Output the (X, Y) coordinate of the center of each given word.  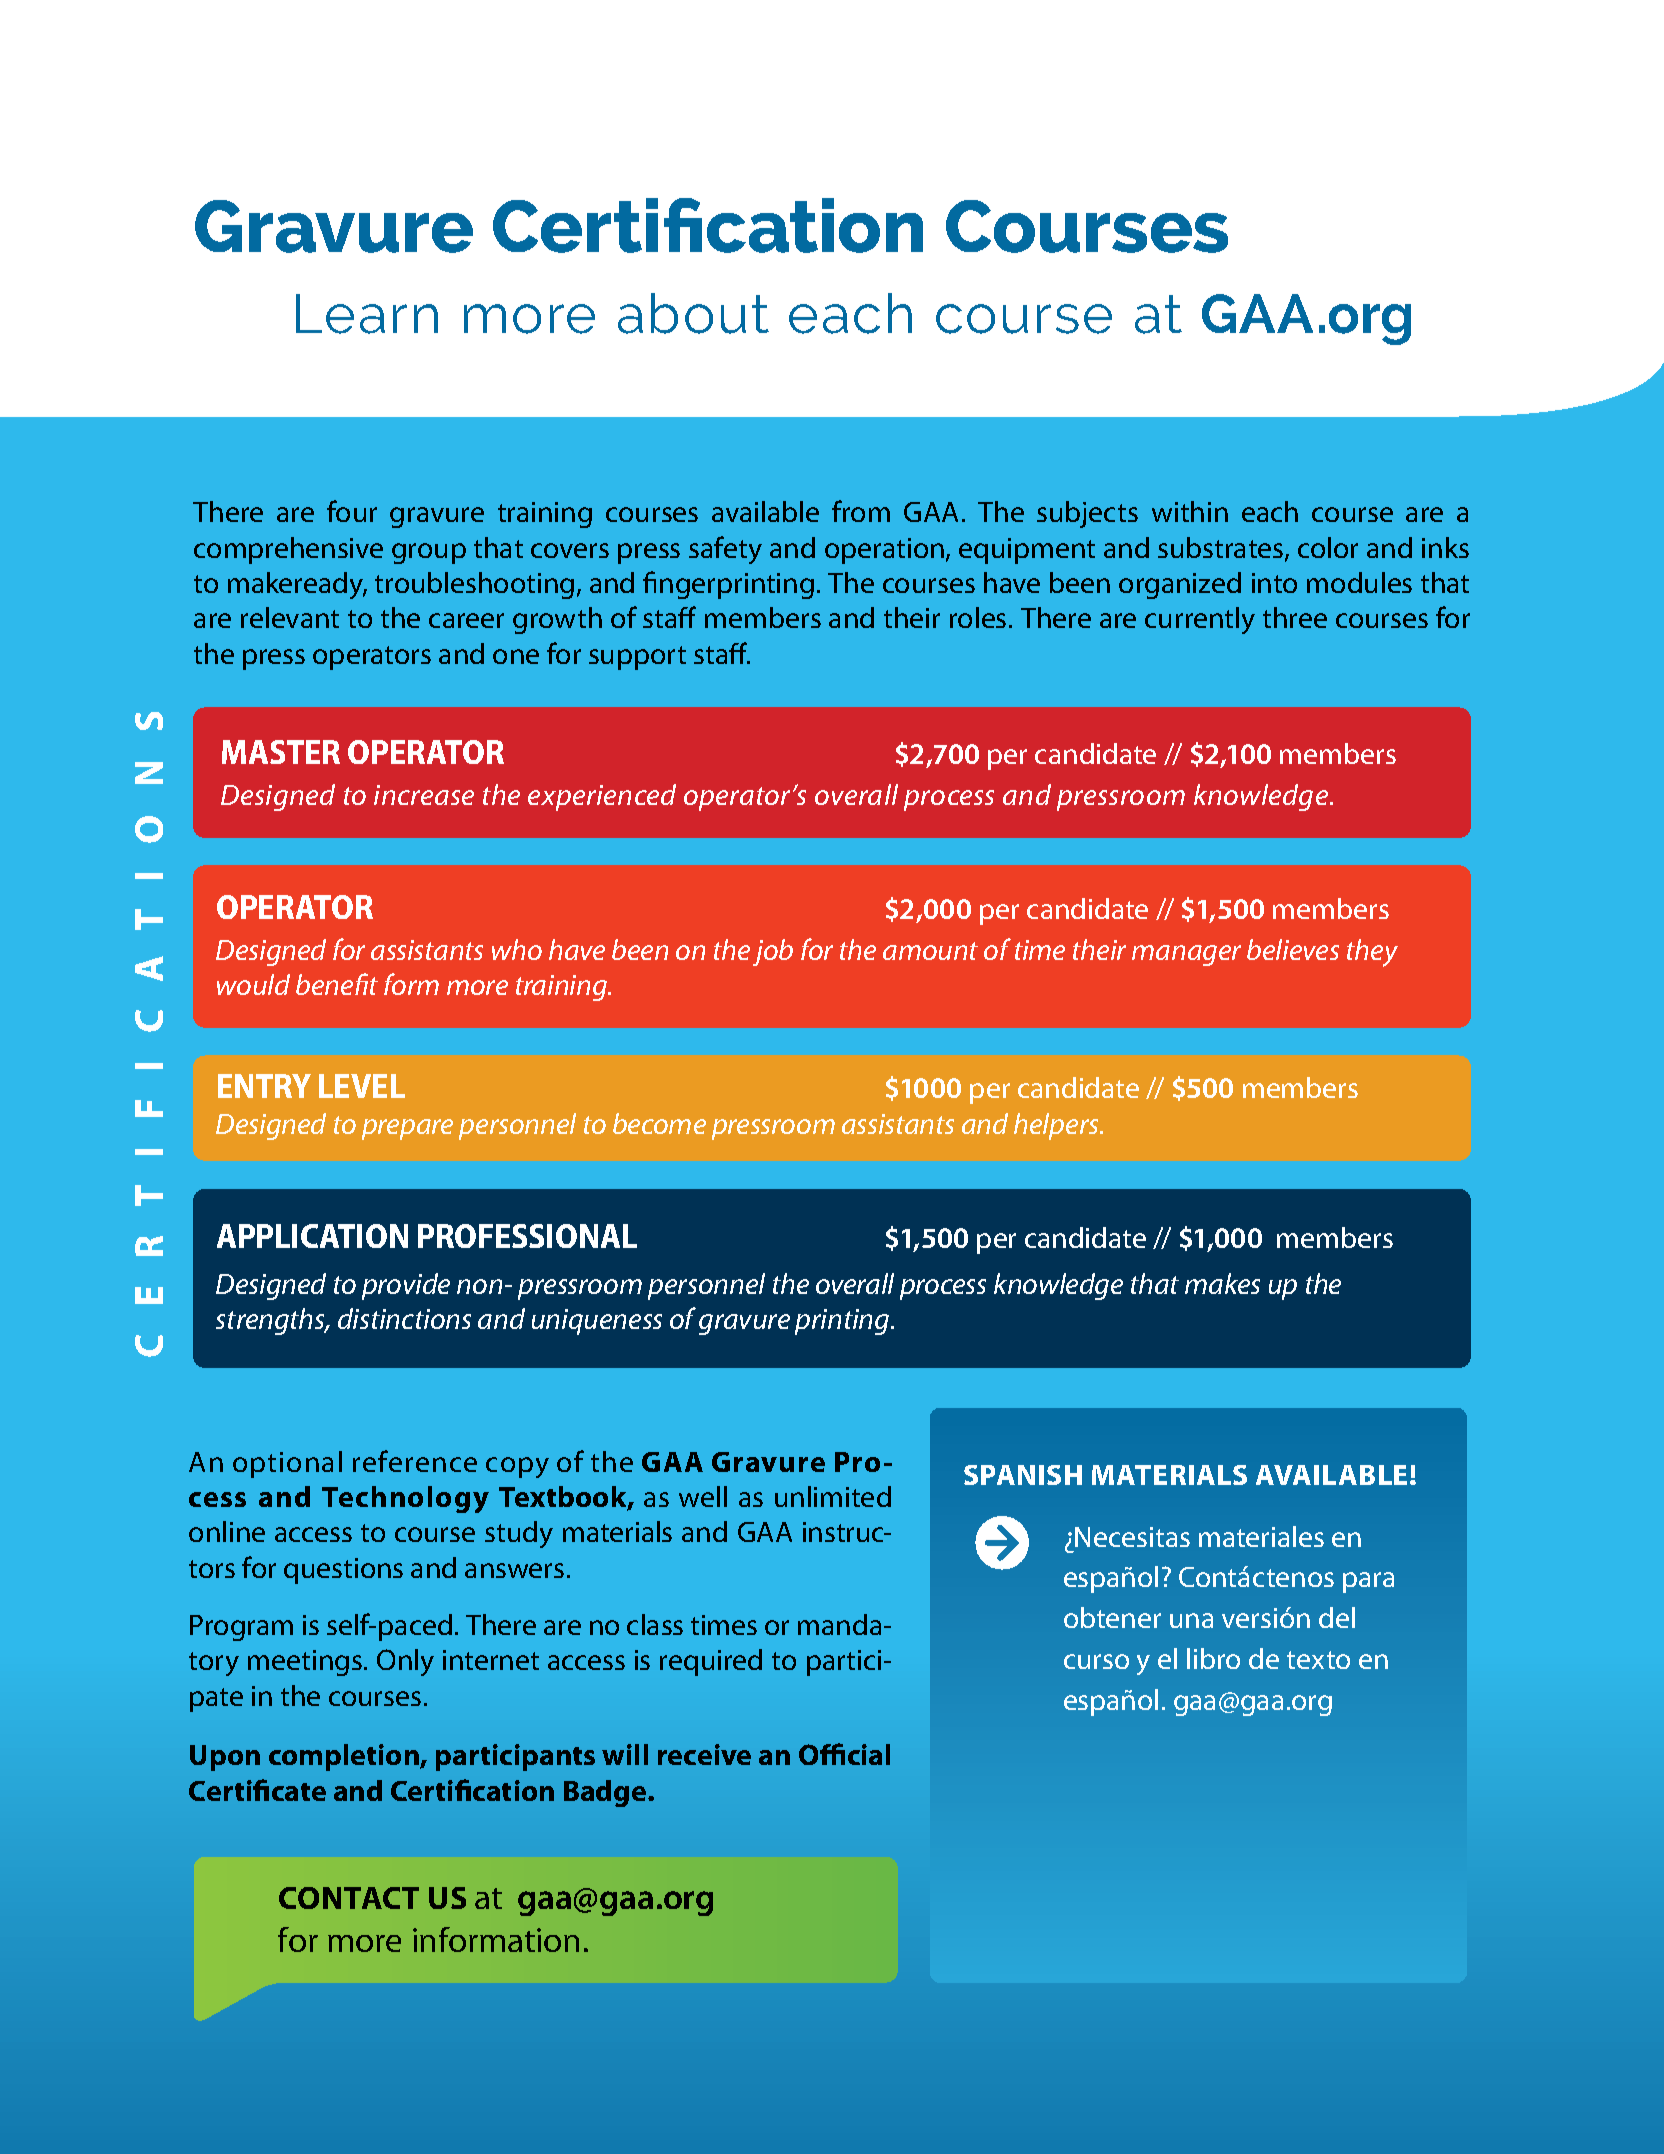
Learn (367, 314)
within (1190, 511)
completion (345, 1757)
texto (1318, 1660)
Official (844, 1754)
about (693, 313)
